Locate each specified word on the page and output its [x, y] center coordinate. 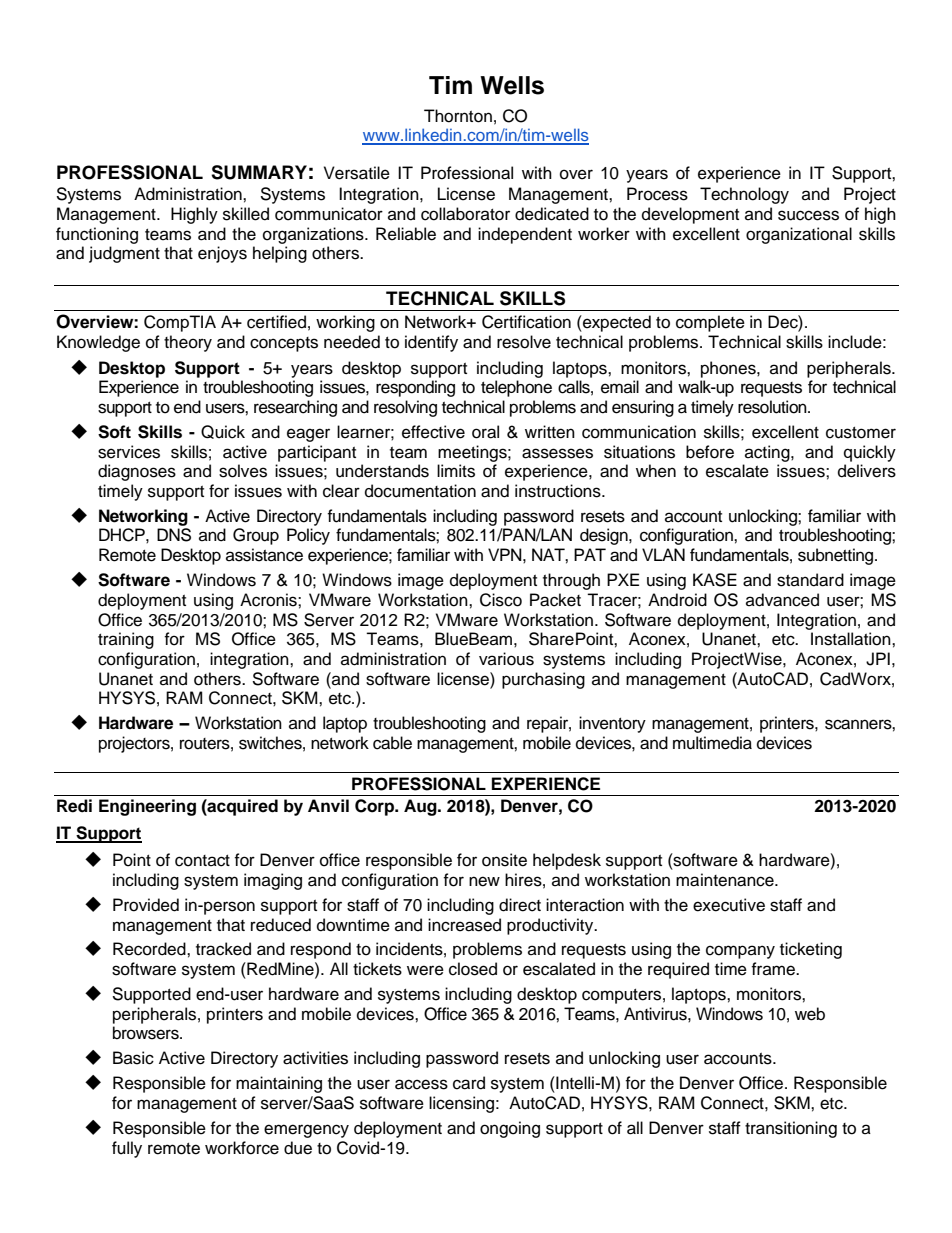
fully [127, 1149]
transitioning [791, 1129]
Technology [744, 195]
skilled [246, 214]
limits [456, 471]
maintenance [726, 880]
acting [768, 453]
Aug [421, 807]
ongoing [510, 1129]
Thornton [458, 116]
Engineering [147, 807]
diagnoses [137, 472]
